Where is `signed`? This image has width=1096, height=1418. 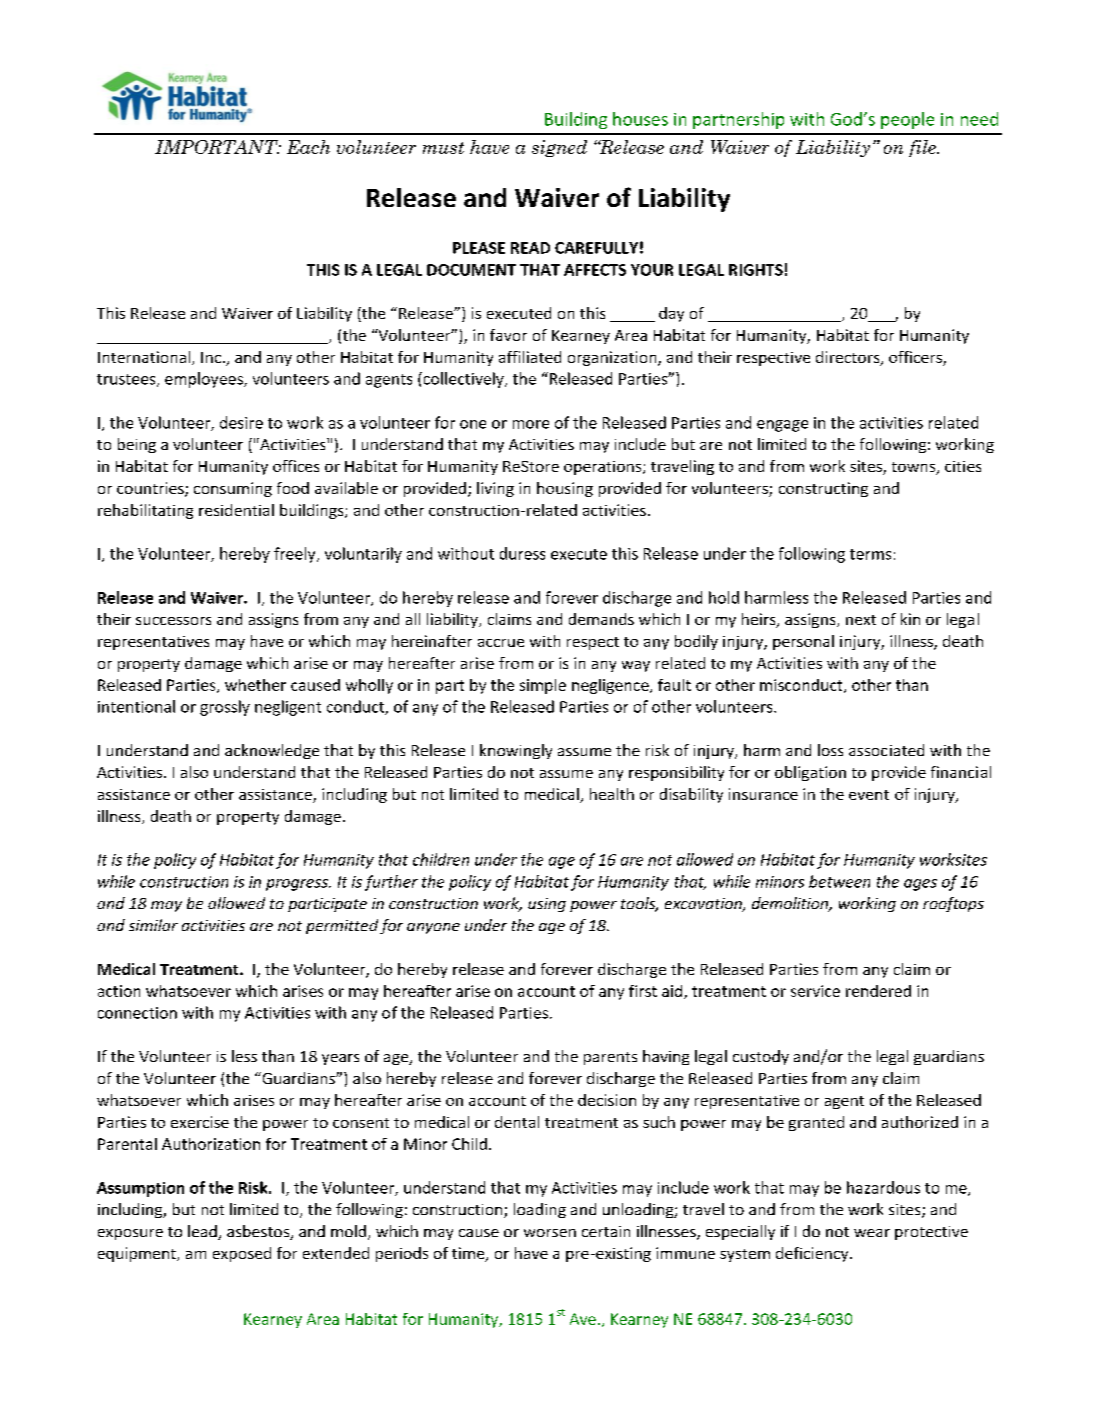 signed is located at coordinates (559, 148).
